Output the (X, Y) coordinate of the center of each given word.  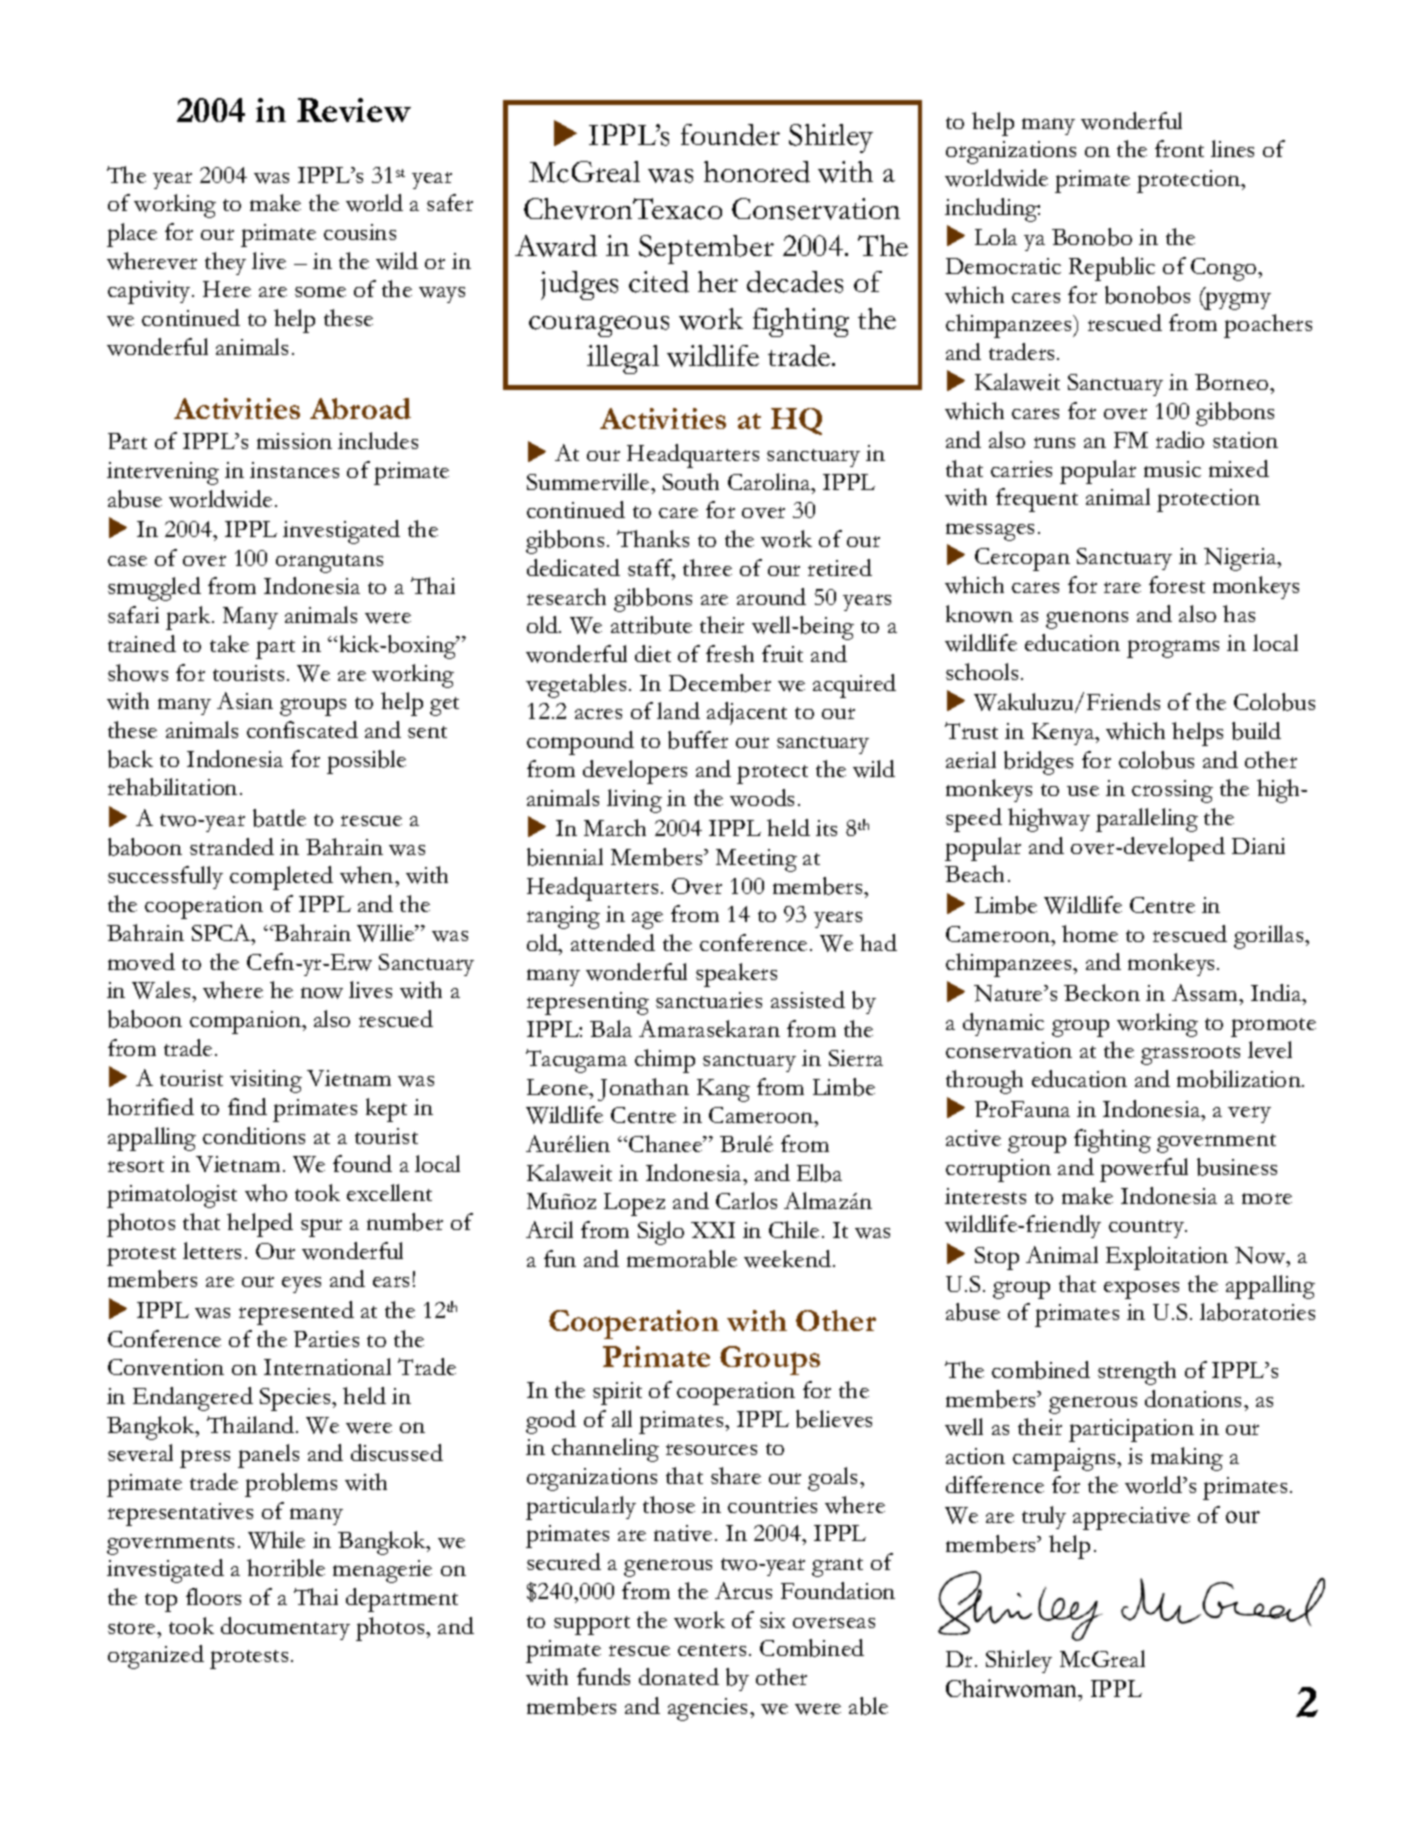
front (1179, 148)
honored (757, 172)
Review (354, 110)
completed (281, 878)
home (1090, 933)
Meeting (756, 860)
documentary (285, 1628)
